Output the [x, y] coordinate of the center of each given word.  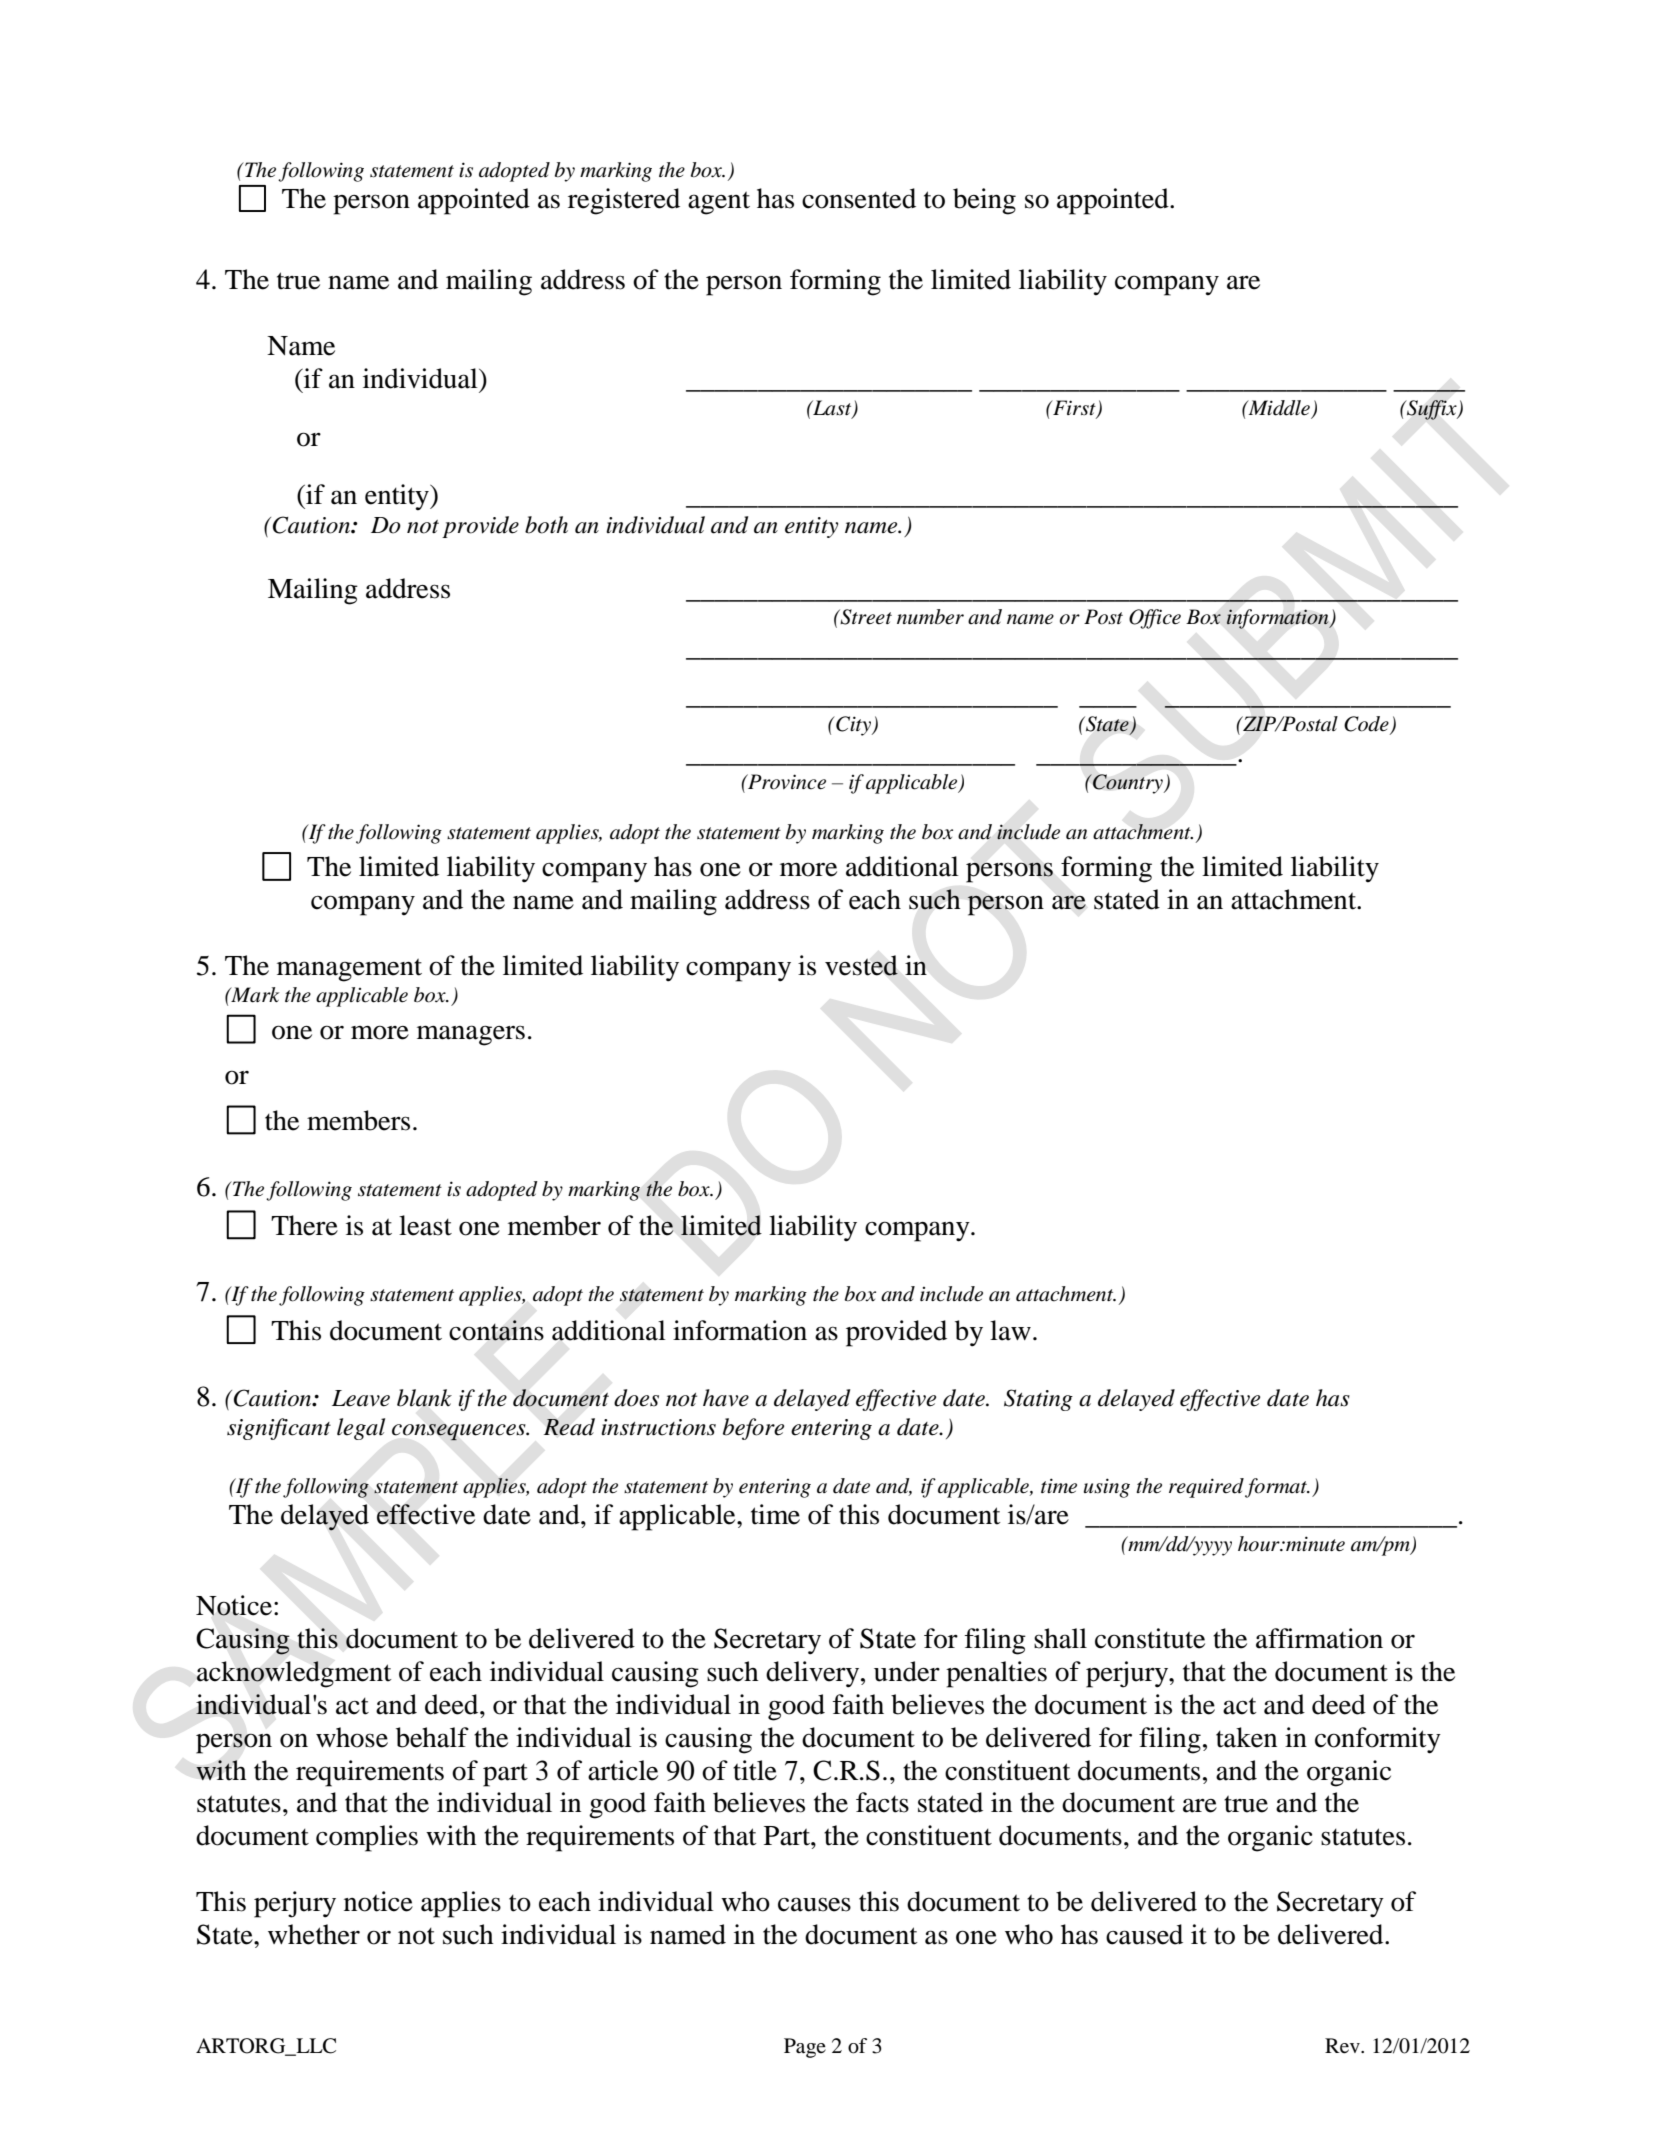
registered [624, 201]
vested [861, 965]
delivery [814, 1674]
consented [859, 198]
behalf [432, 1737]
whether [314, 1934]
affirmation [1319, 1638]
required [1206, 1488]
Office [1155, 619]
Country [1128, 784]
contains [496, 1330]
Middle [1278, 408]
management [349, 970]
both [546, 525]
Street [865, 617]
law [1010, 1330]
